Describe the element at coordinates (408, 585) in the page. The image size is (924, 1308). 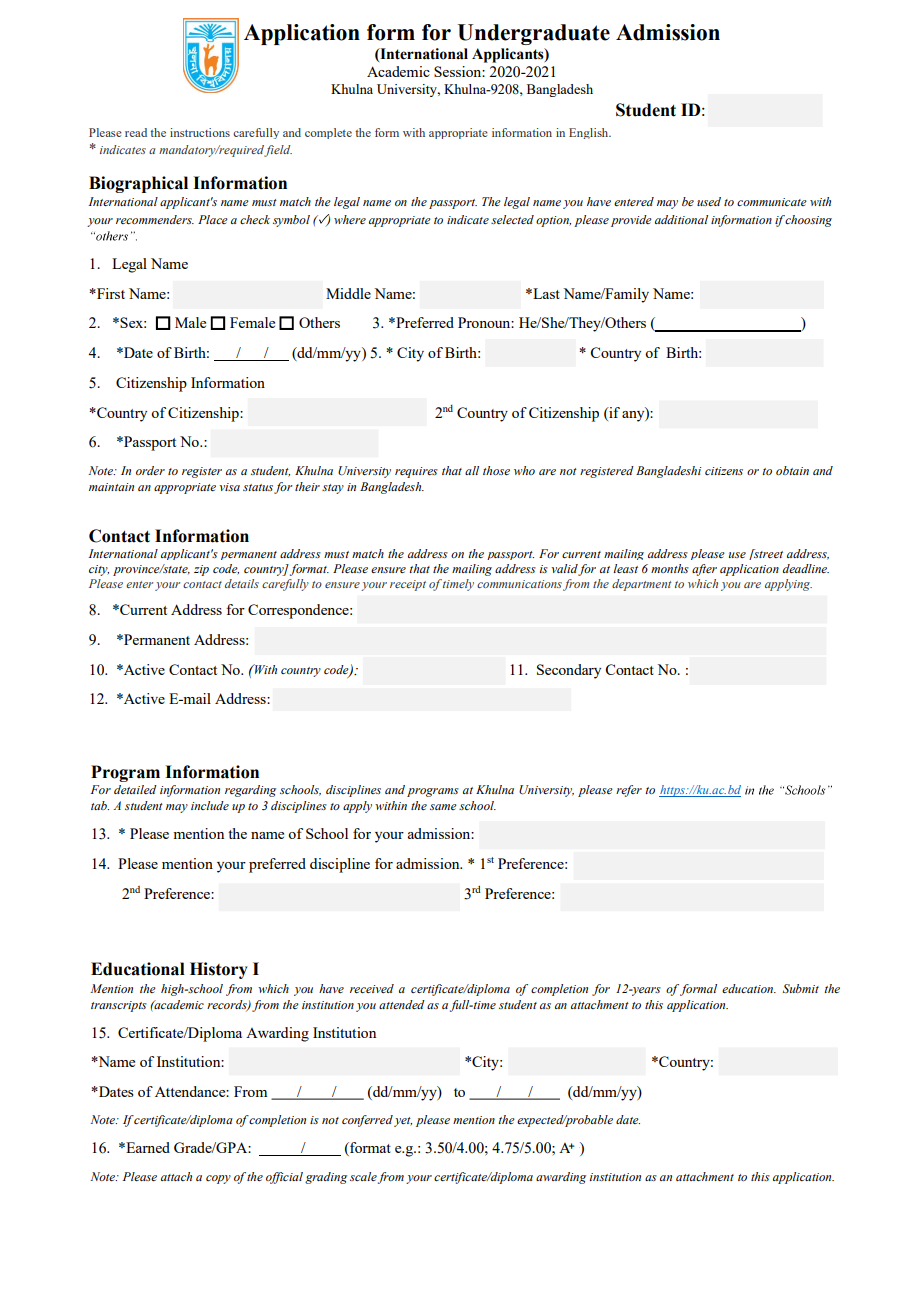
I see `receipt` at that location.
